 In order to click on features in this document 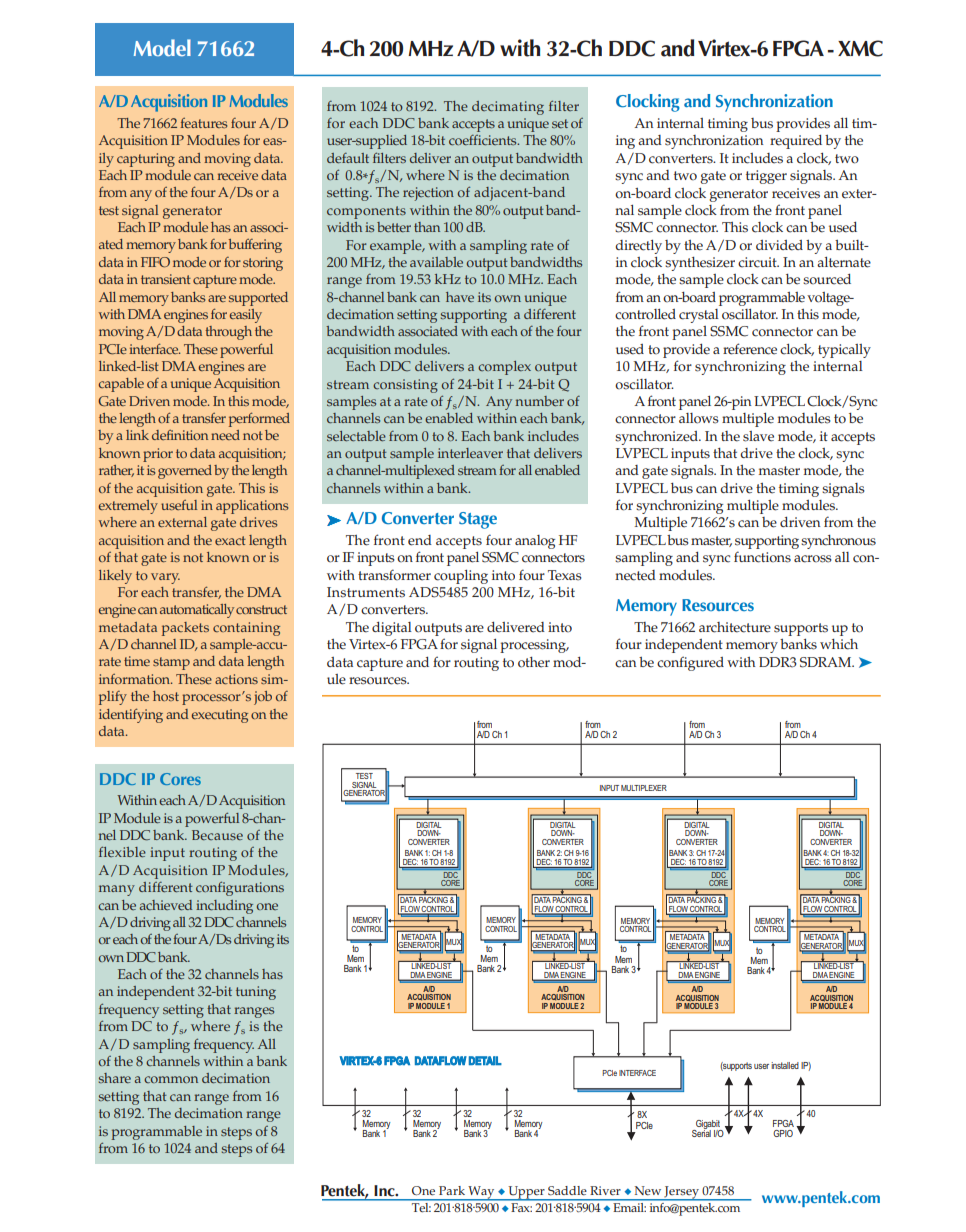, I will do `click(203, 123)`.
